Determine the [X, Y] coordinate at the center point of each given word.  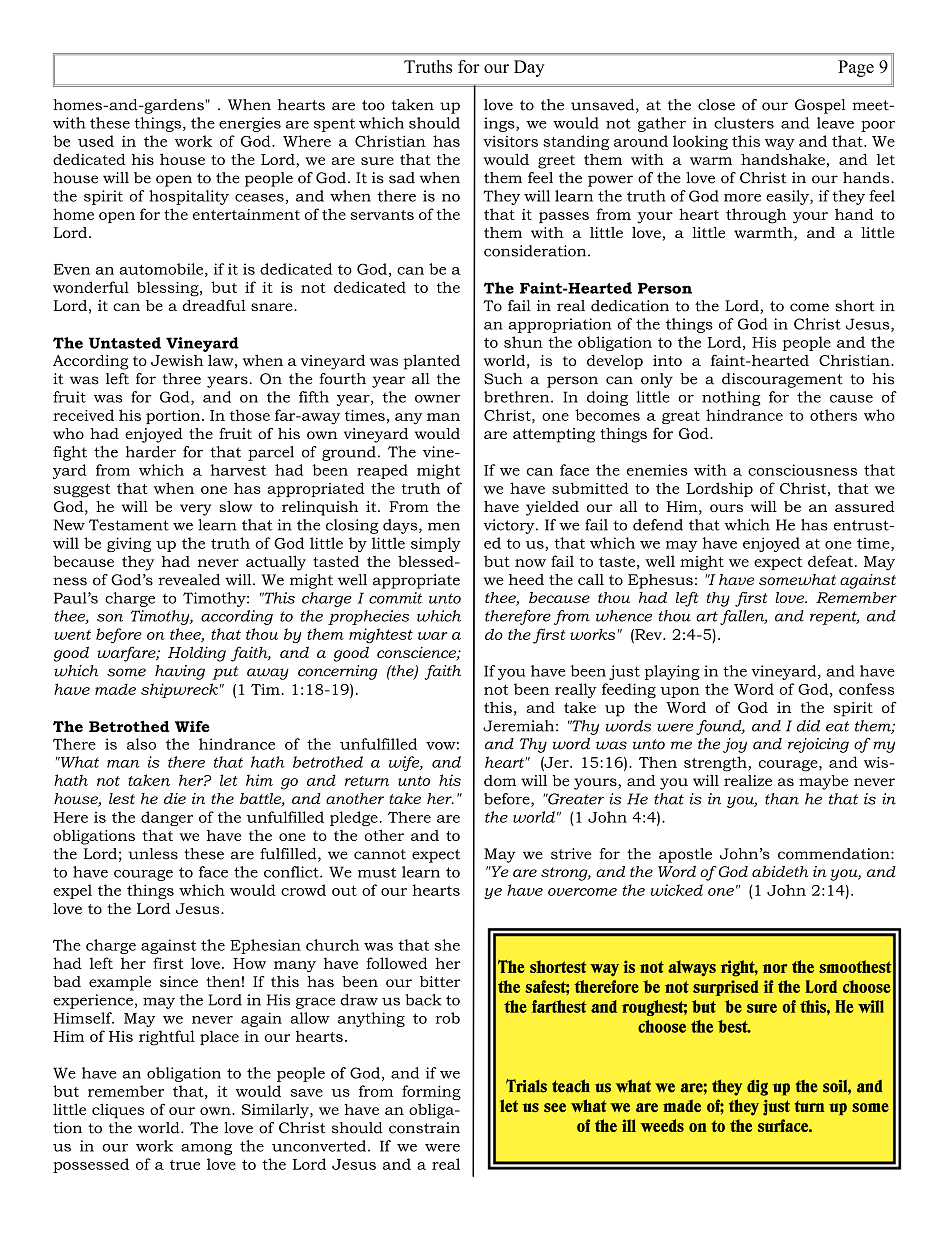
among [206, 1149]
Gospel [820, 106]
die [175, 798]
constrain [424, 1128]
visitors [510, 141]
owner [438, 399]
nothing [731, 398]
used [96, 141]
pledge [355, 818]
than [782, 799]
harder [151, 452]
